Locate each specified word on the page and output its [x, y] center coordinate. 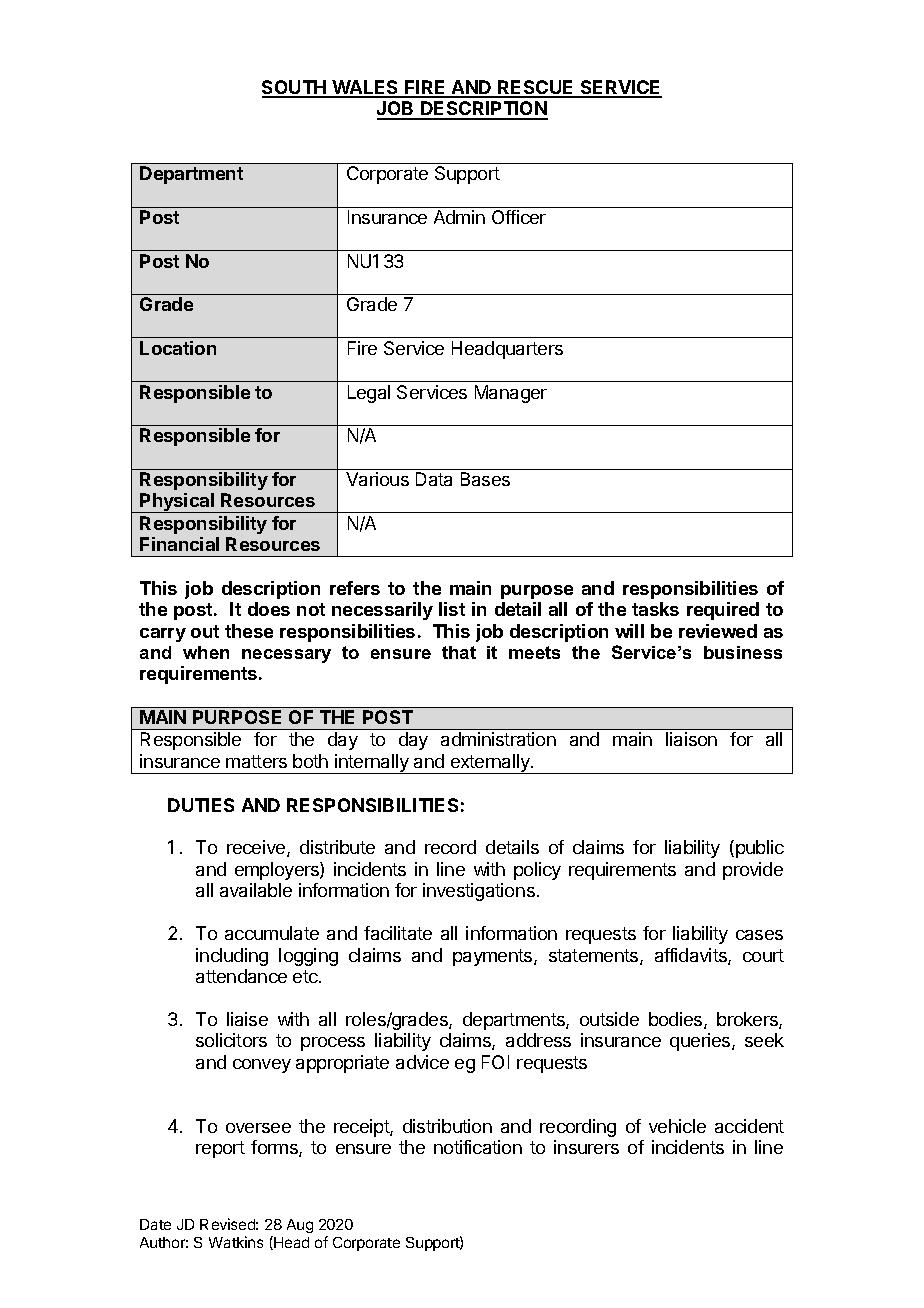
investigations [479, 892]
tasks [655, 609]
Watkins [236, 1242]
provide [753, 871]
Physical [177, 503]
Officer [519, 217]
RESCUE [536, 88]
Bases [485, 479]
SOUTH [295, 88]
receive [257, 848]
